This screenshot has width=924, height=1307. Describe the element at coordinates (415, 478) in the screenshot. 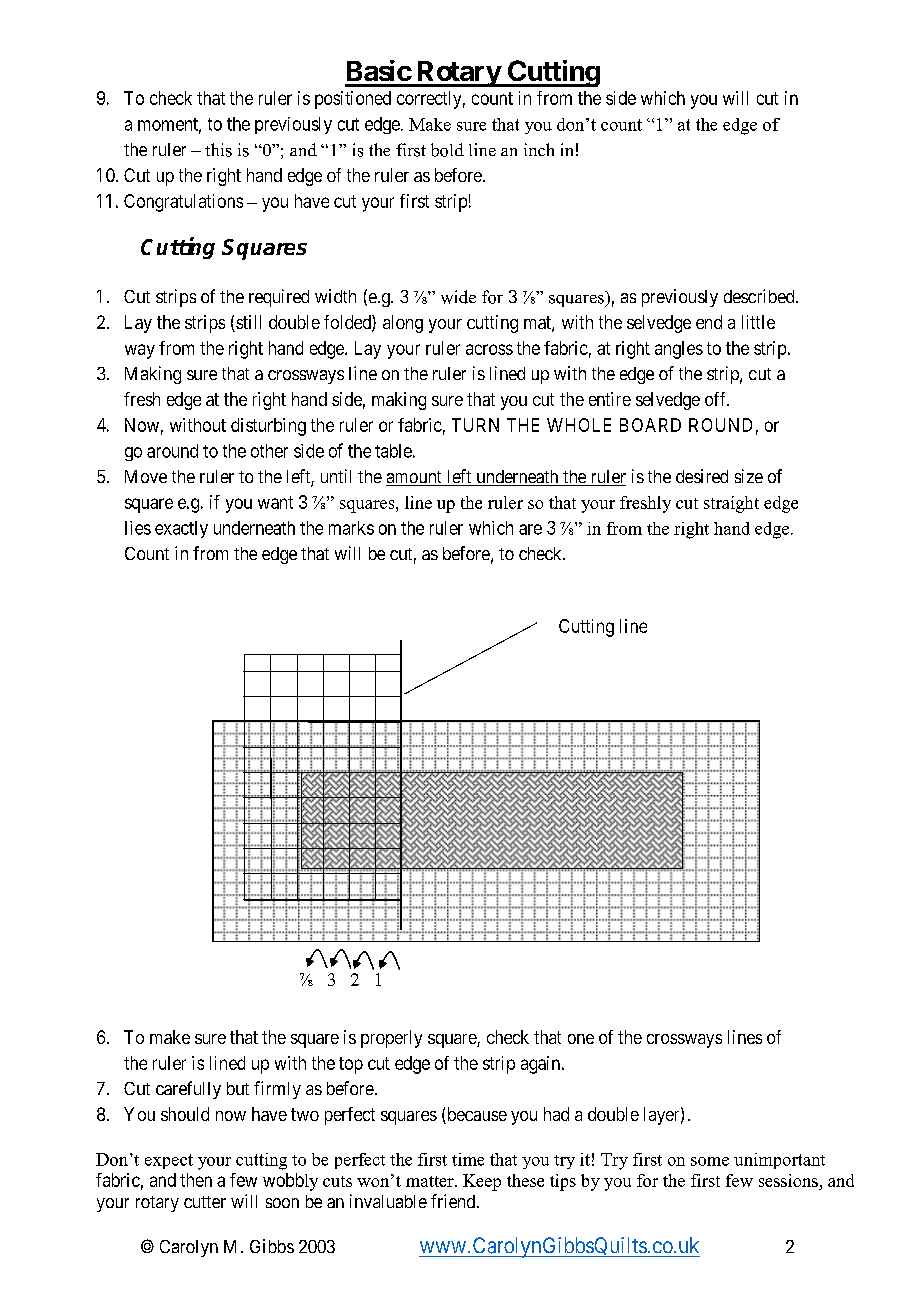

I see `amount` at that location.
